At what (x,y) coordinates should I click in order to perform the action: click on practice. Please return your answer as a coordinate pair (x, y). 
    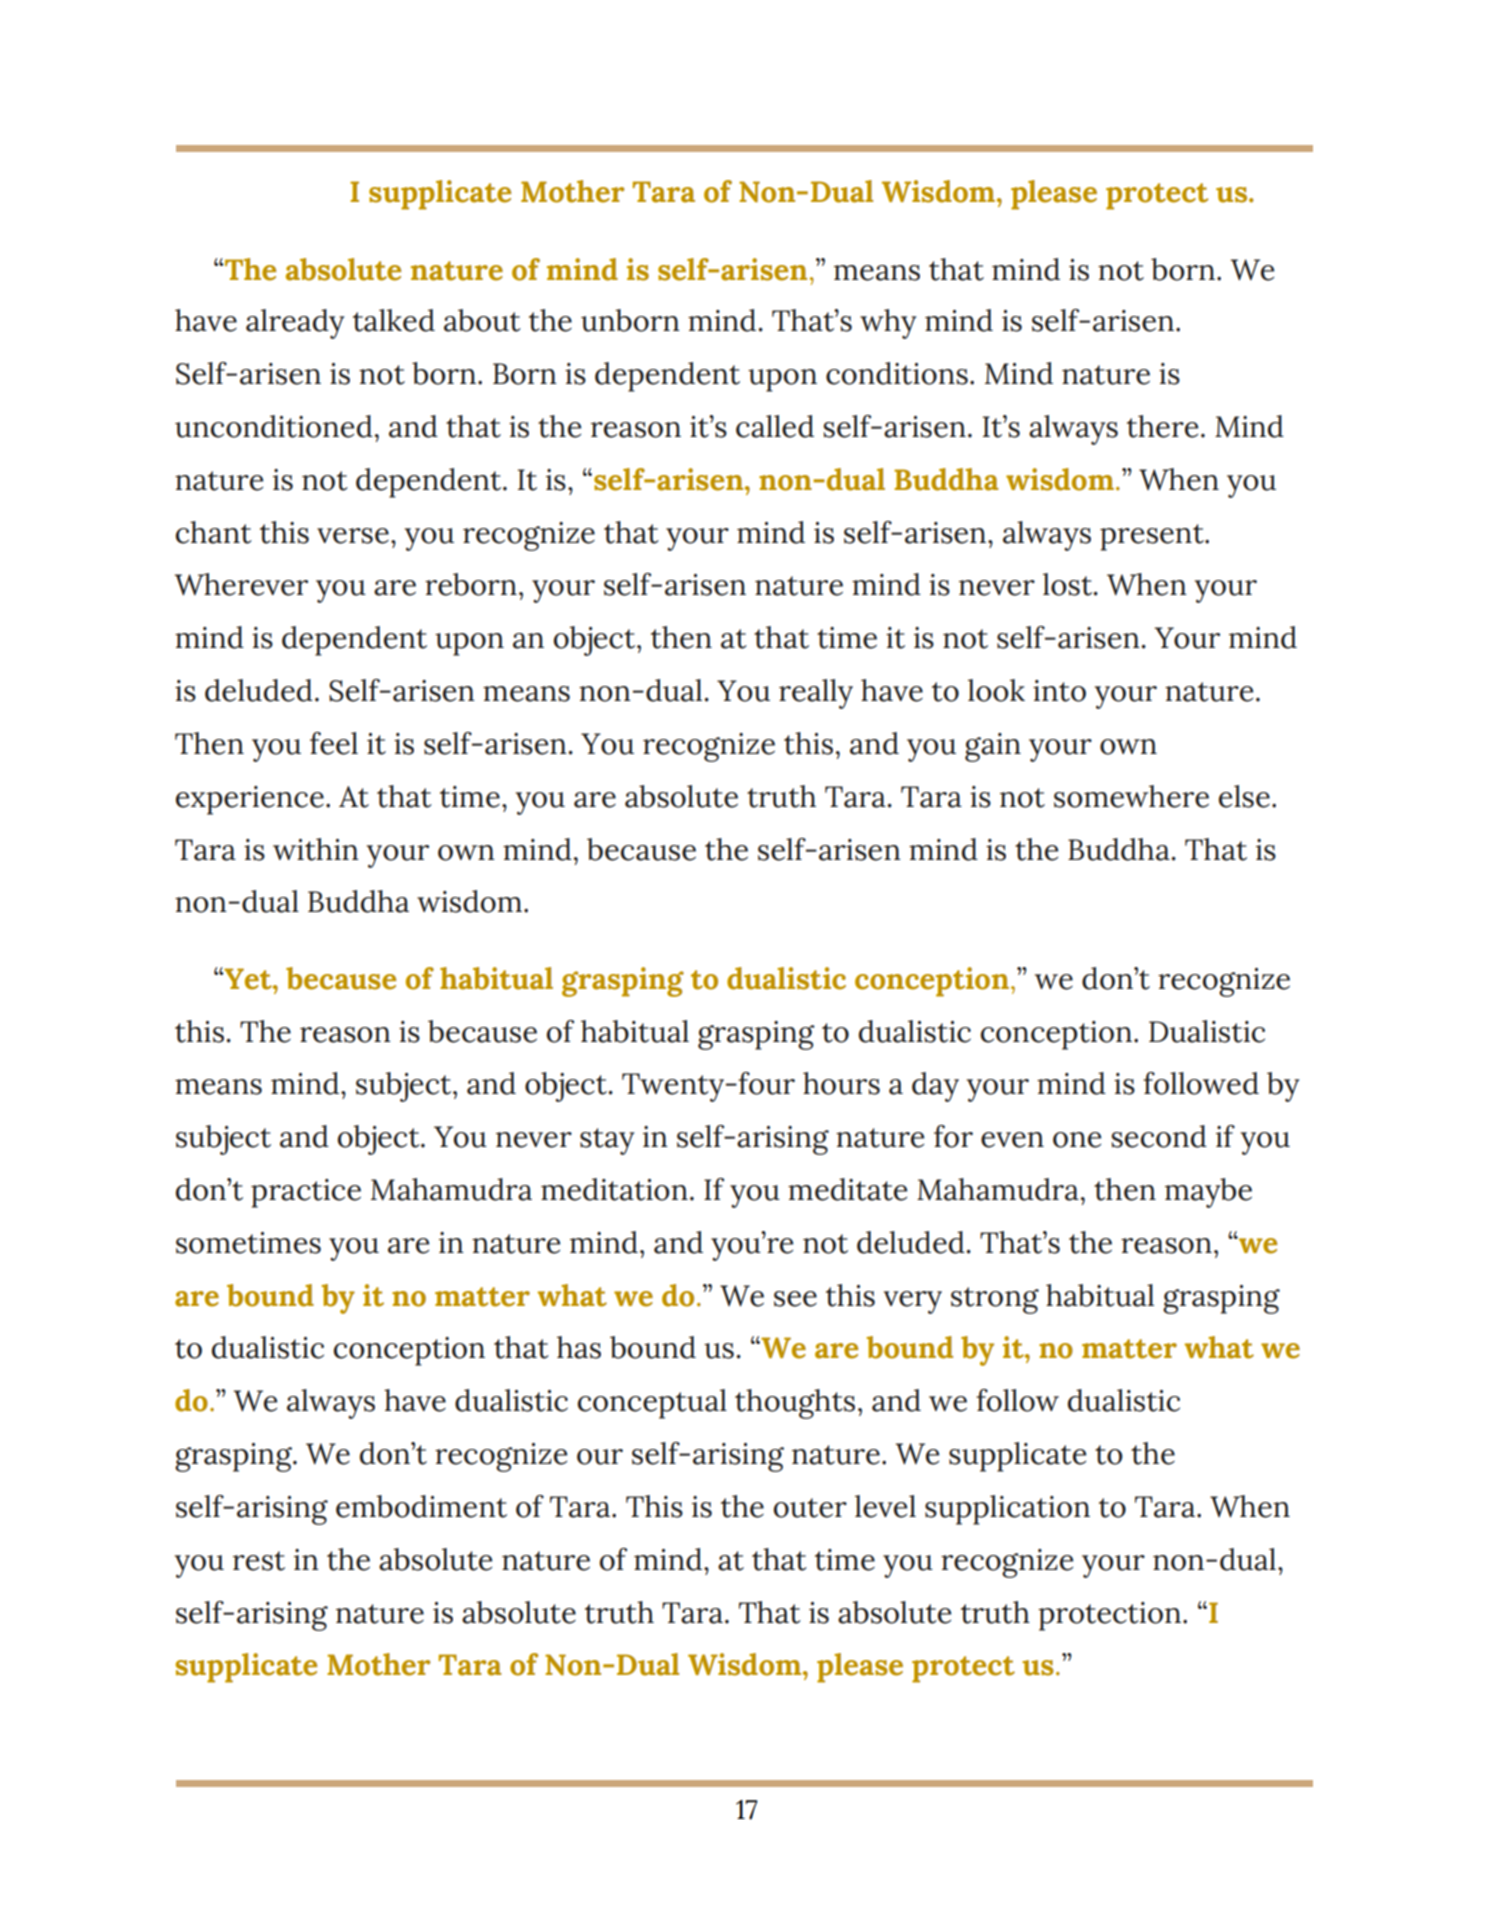
    Looking at the image, I should click on (306, 1193).
